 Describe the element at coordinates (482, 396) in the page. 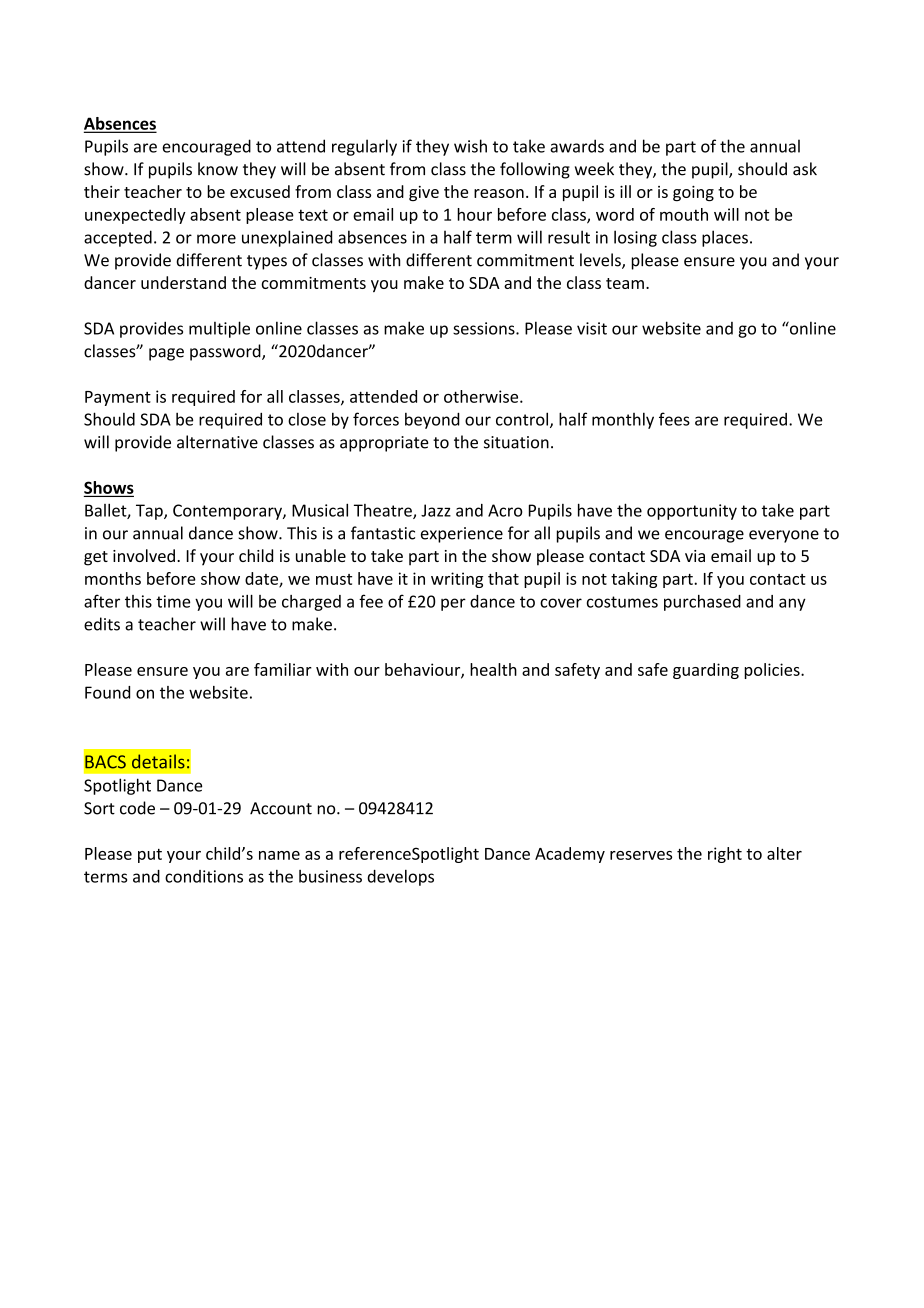

I see `otherwise` at that location.
